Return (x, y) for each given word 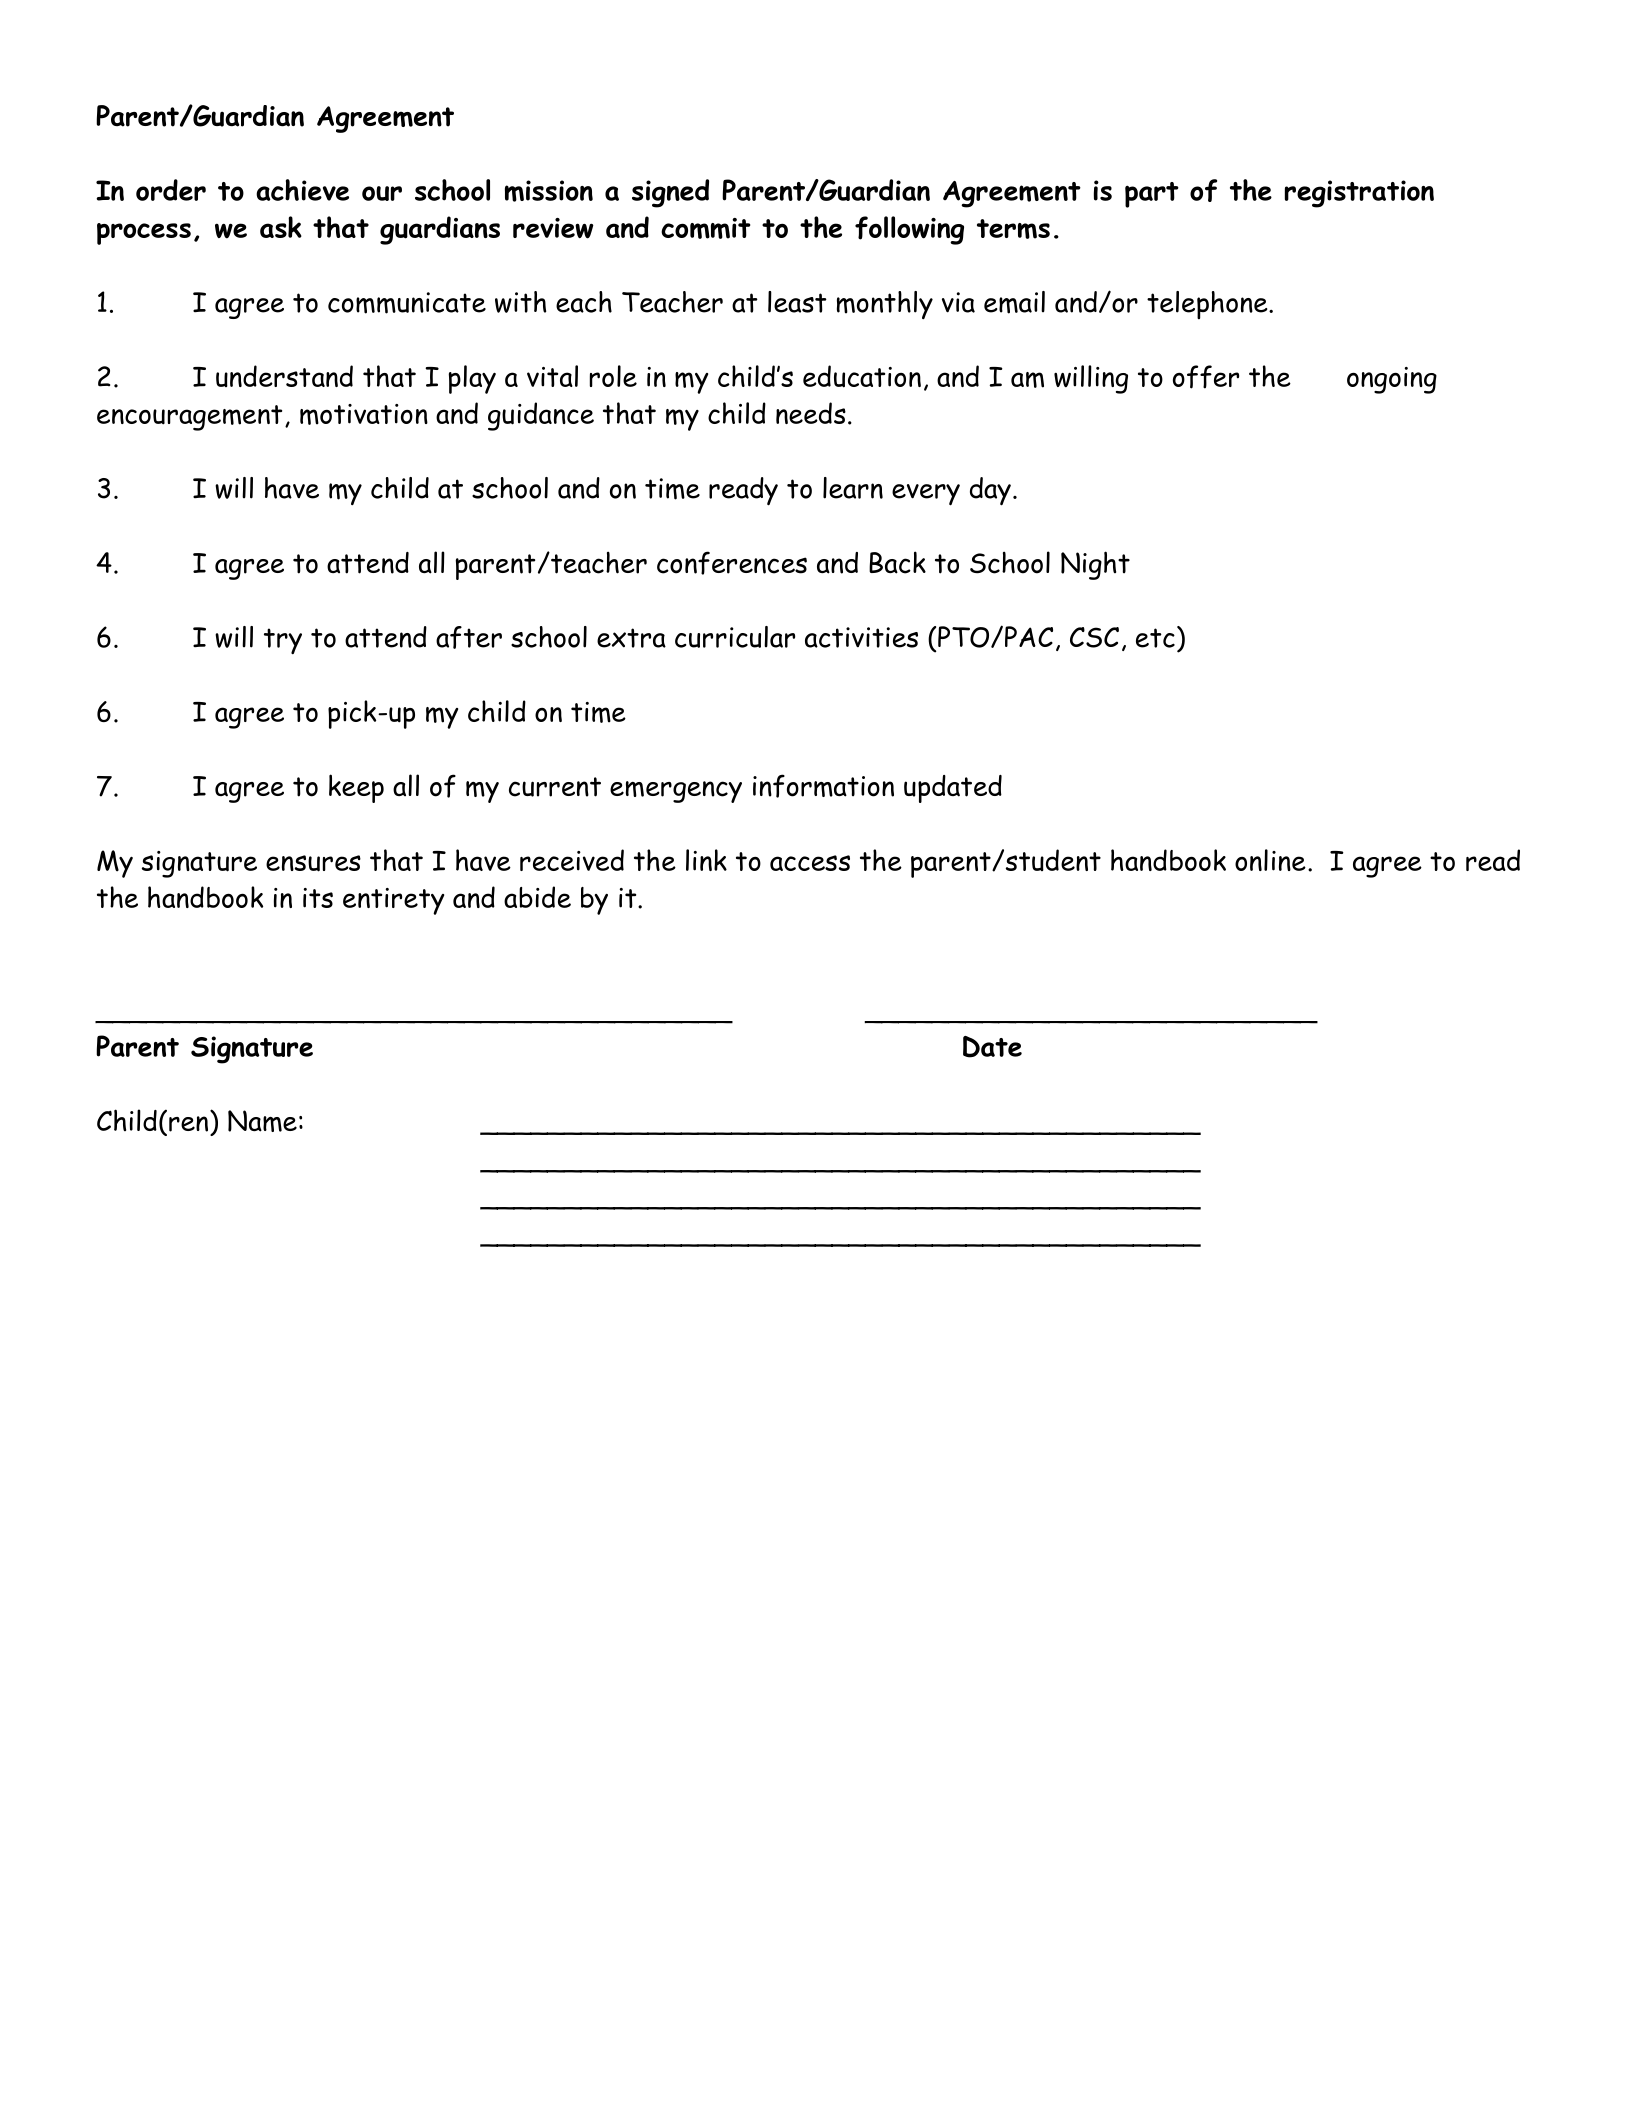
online (1270, 860)
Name (262, 1121)
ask (281, 227)
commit (705, 228)
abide (537, 897)
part (1152, 195)
